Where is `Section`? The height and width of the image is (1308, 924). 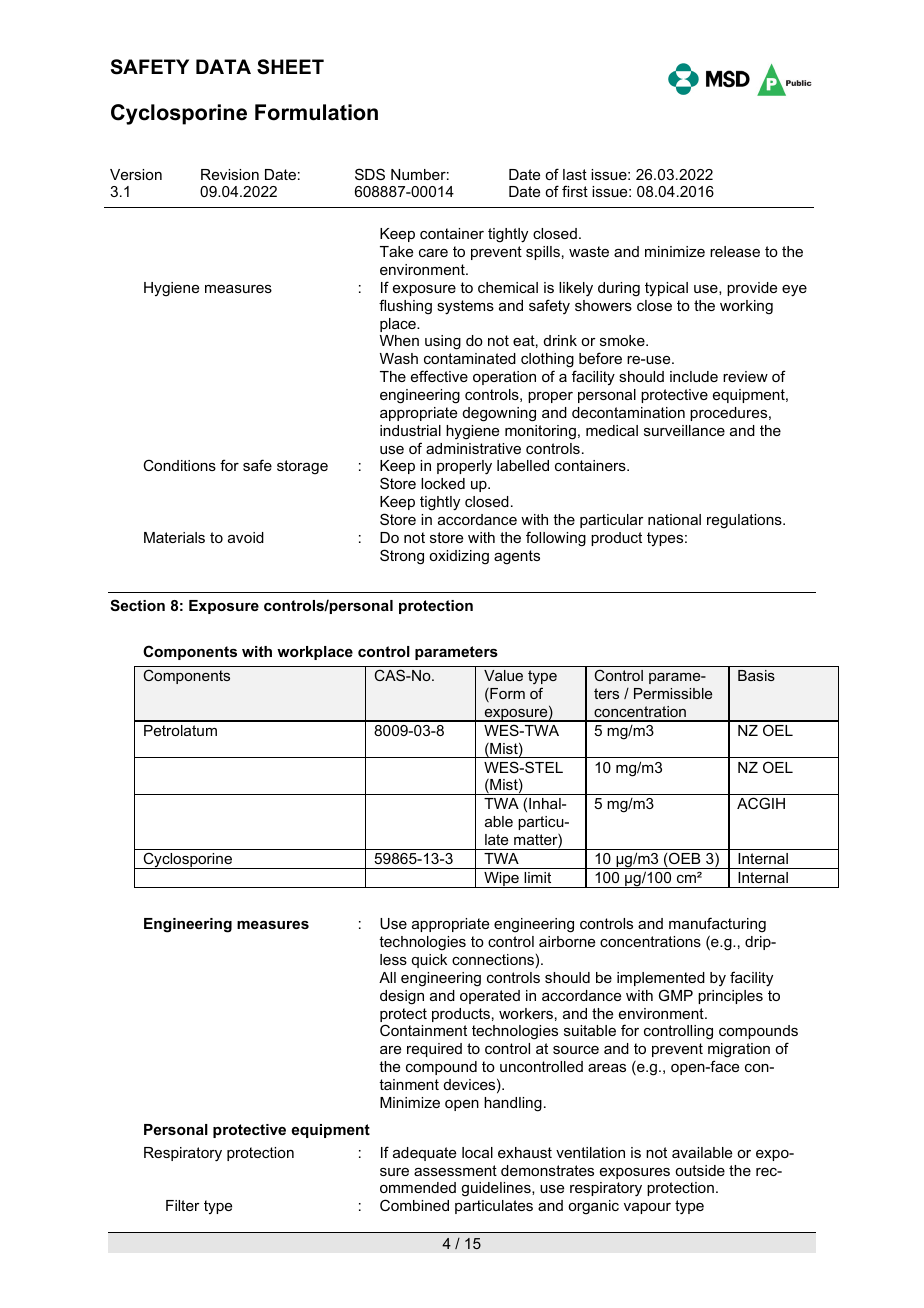 Section is located at coordinates (137, 605).
